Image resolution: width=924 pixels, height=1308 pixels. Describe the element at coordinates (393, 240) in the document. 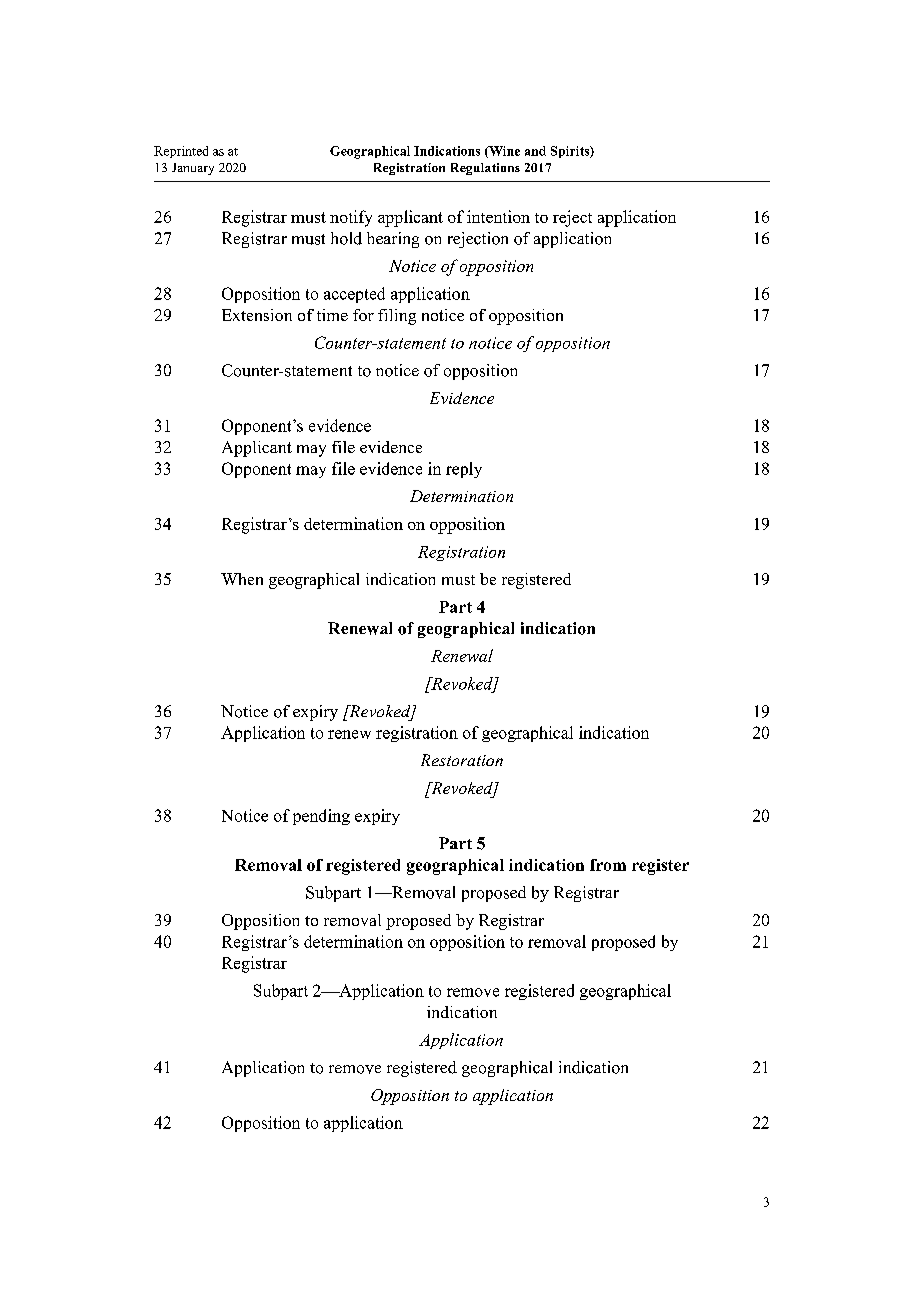

I see `hearing` at that location.
